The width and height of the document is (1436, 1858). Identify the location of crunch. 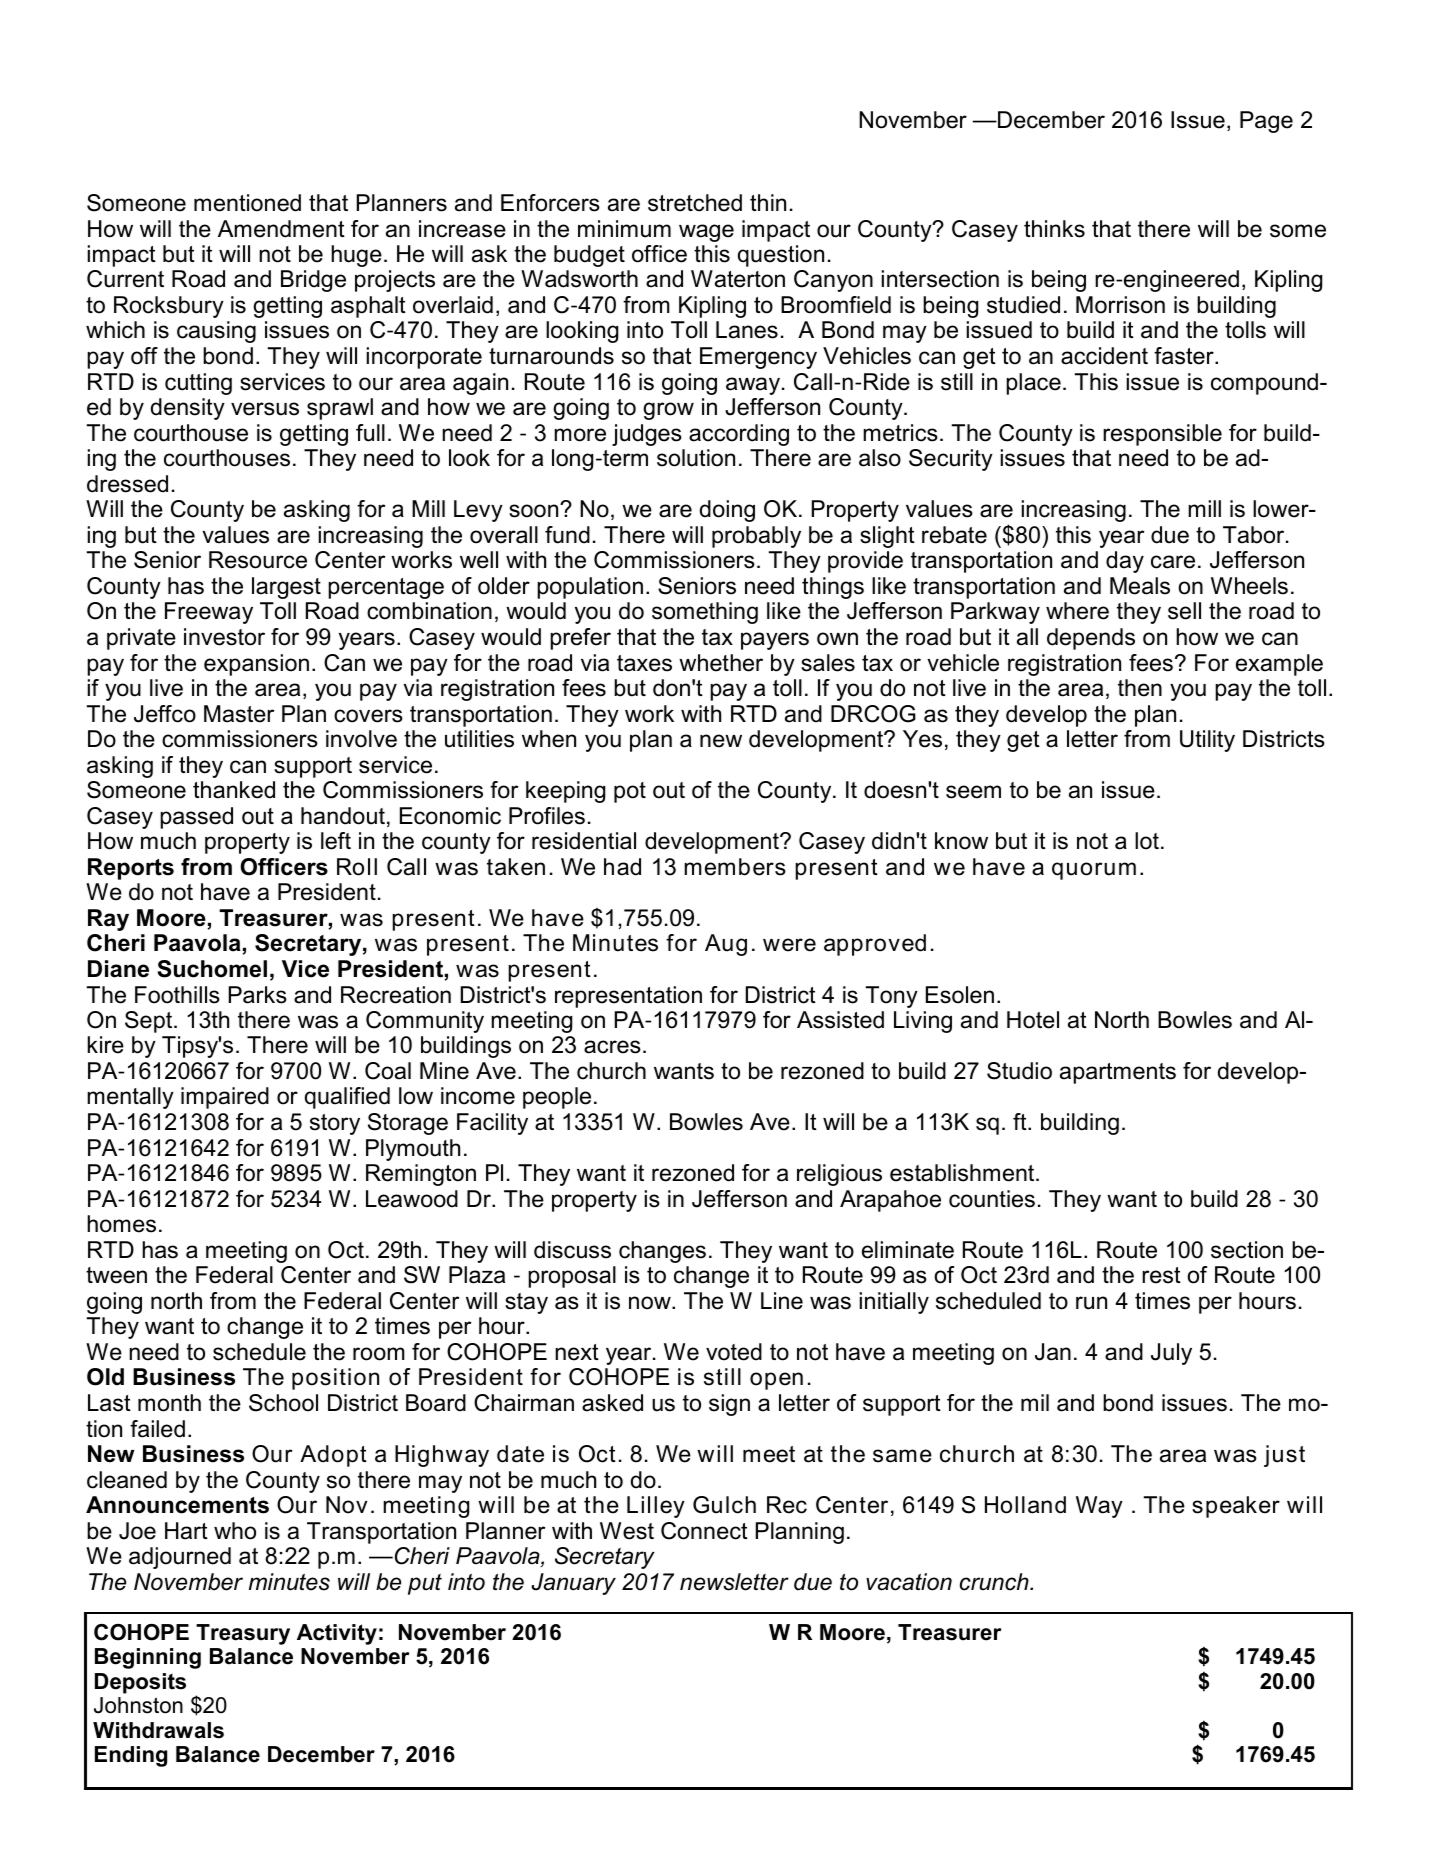
(995, 1582).
